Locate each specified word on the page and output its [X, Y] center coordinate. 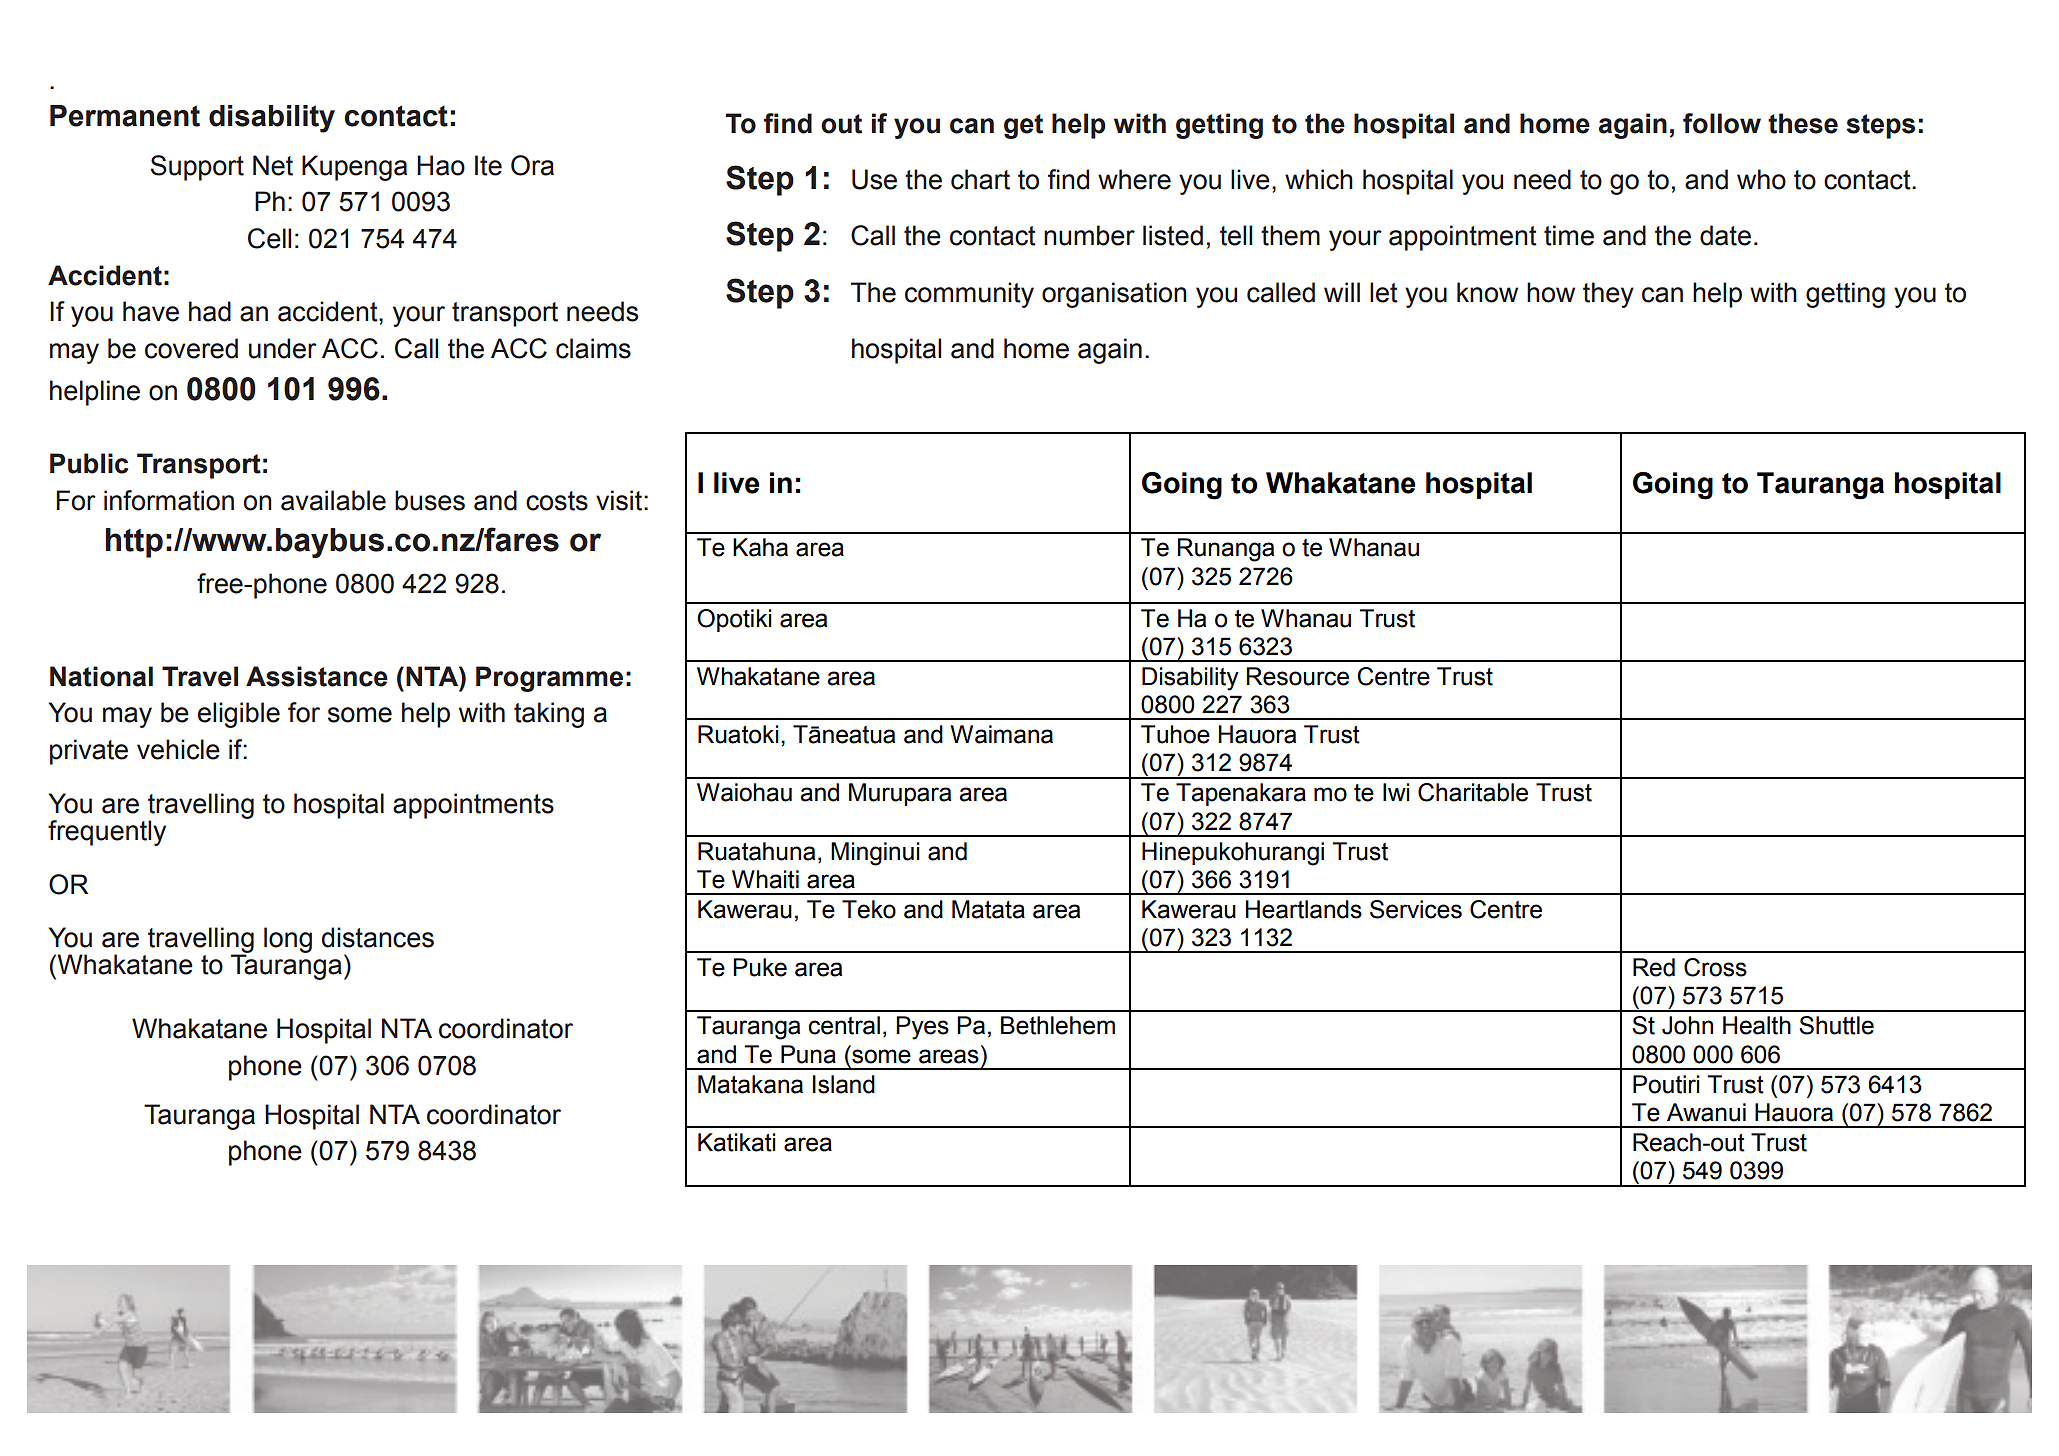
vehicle [178, 749]
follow [1722, 123]
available [333, 500]
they [1608, 295]
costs [557, 501]
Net [273, 165]
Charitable [1473, 792]
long [288, 940]
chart [980, 179]
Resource [1297, 676]
